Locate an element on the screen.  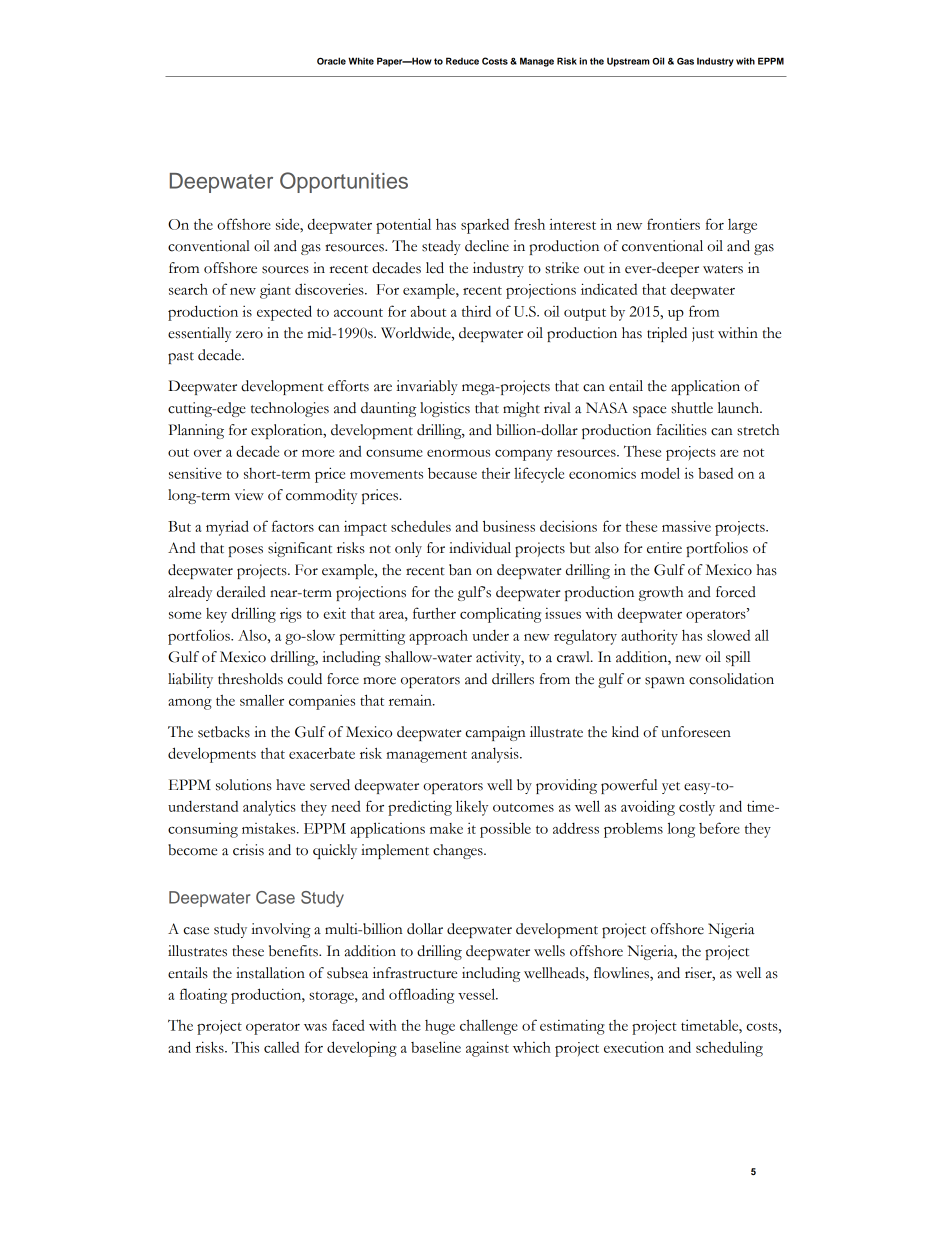
yet is located at coordinates (671, 788).
